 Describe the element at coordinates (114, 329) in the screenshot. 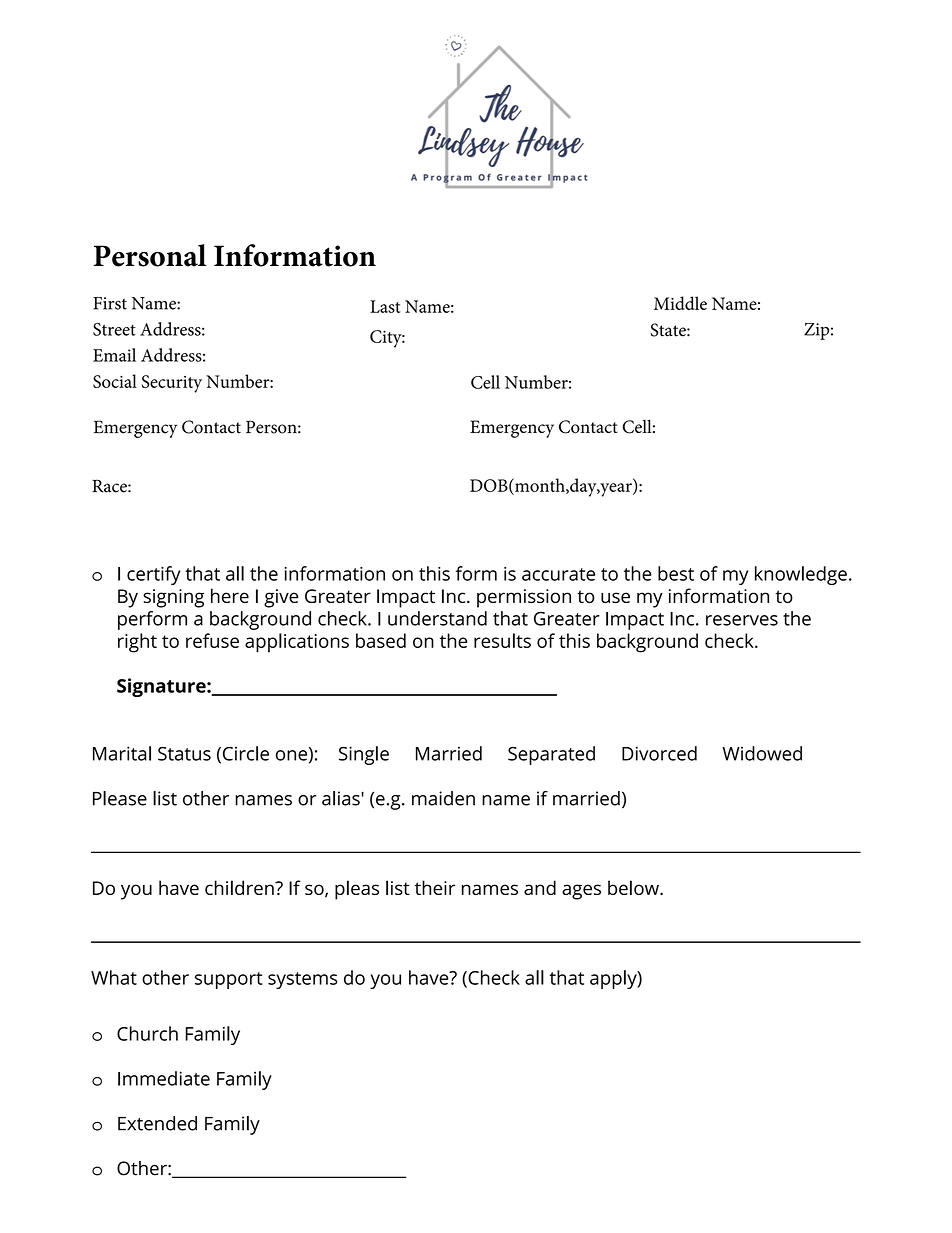

I see `Street` at that location.
